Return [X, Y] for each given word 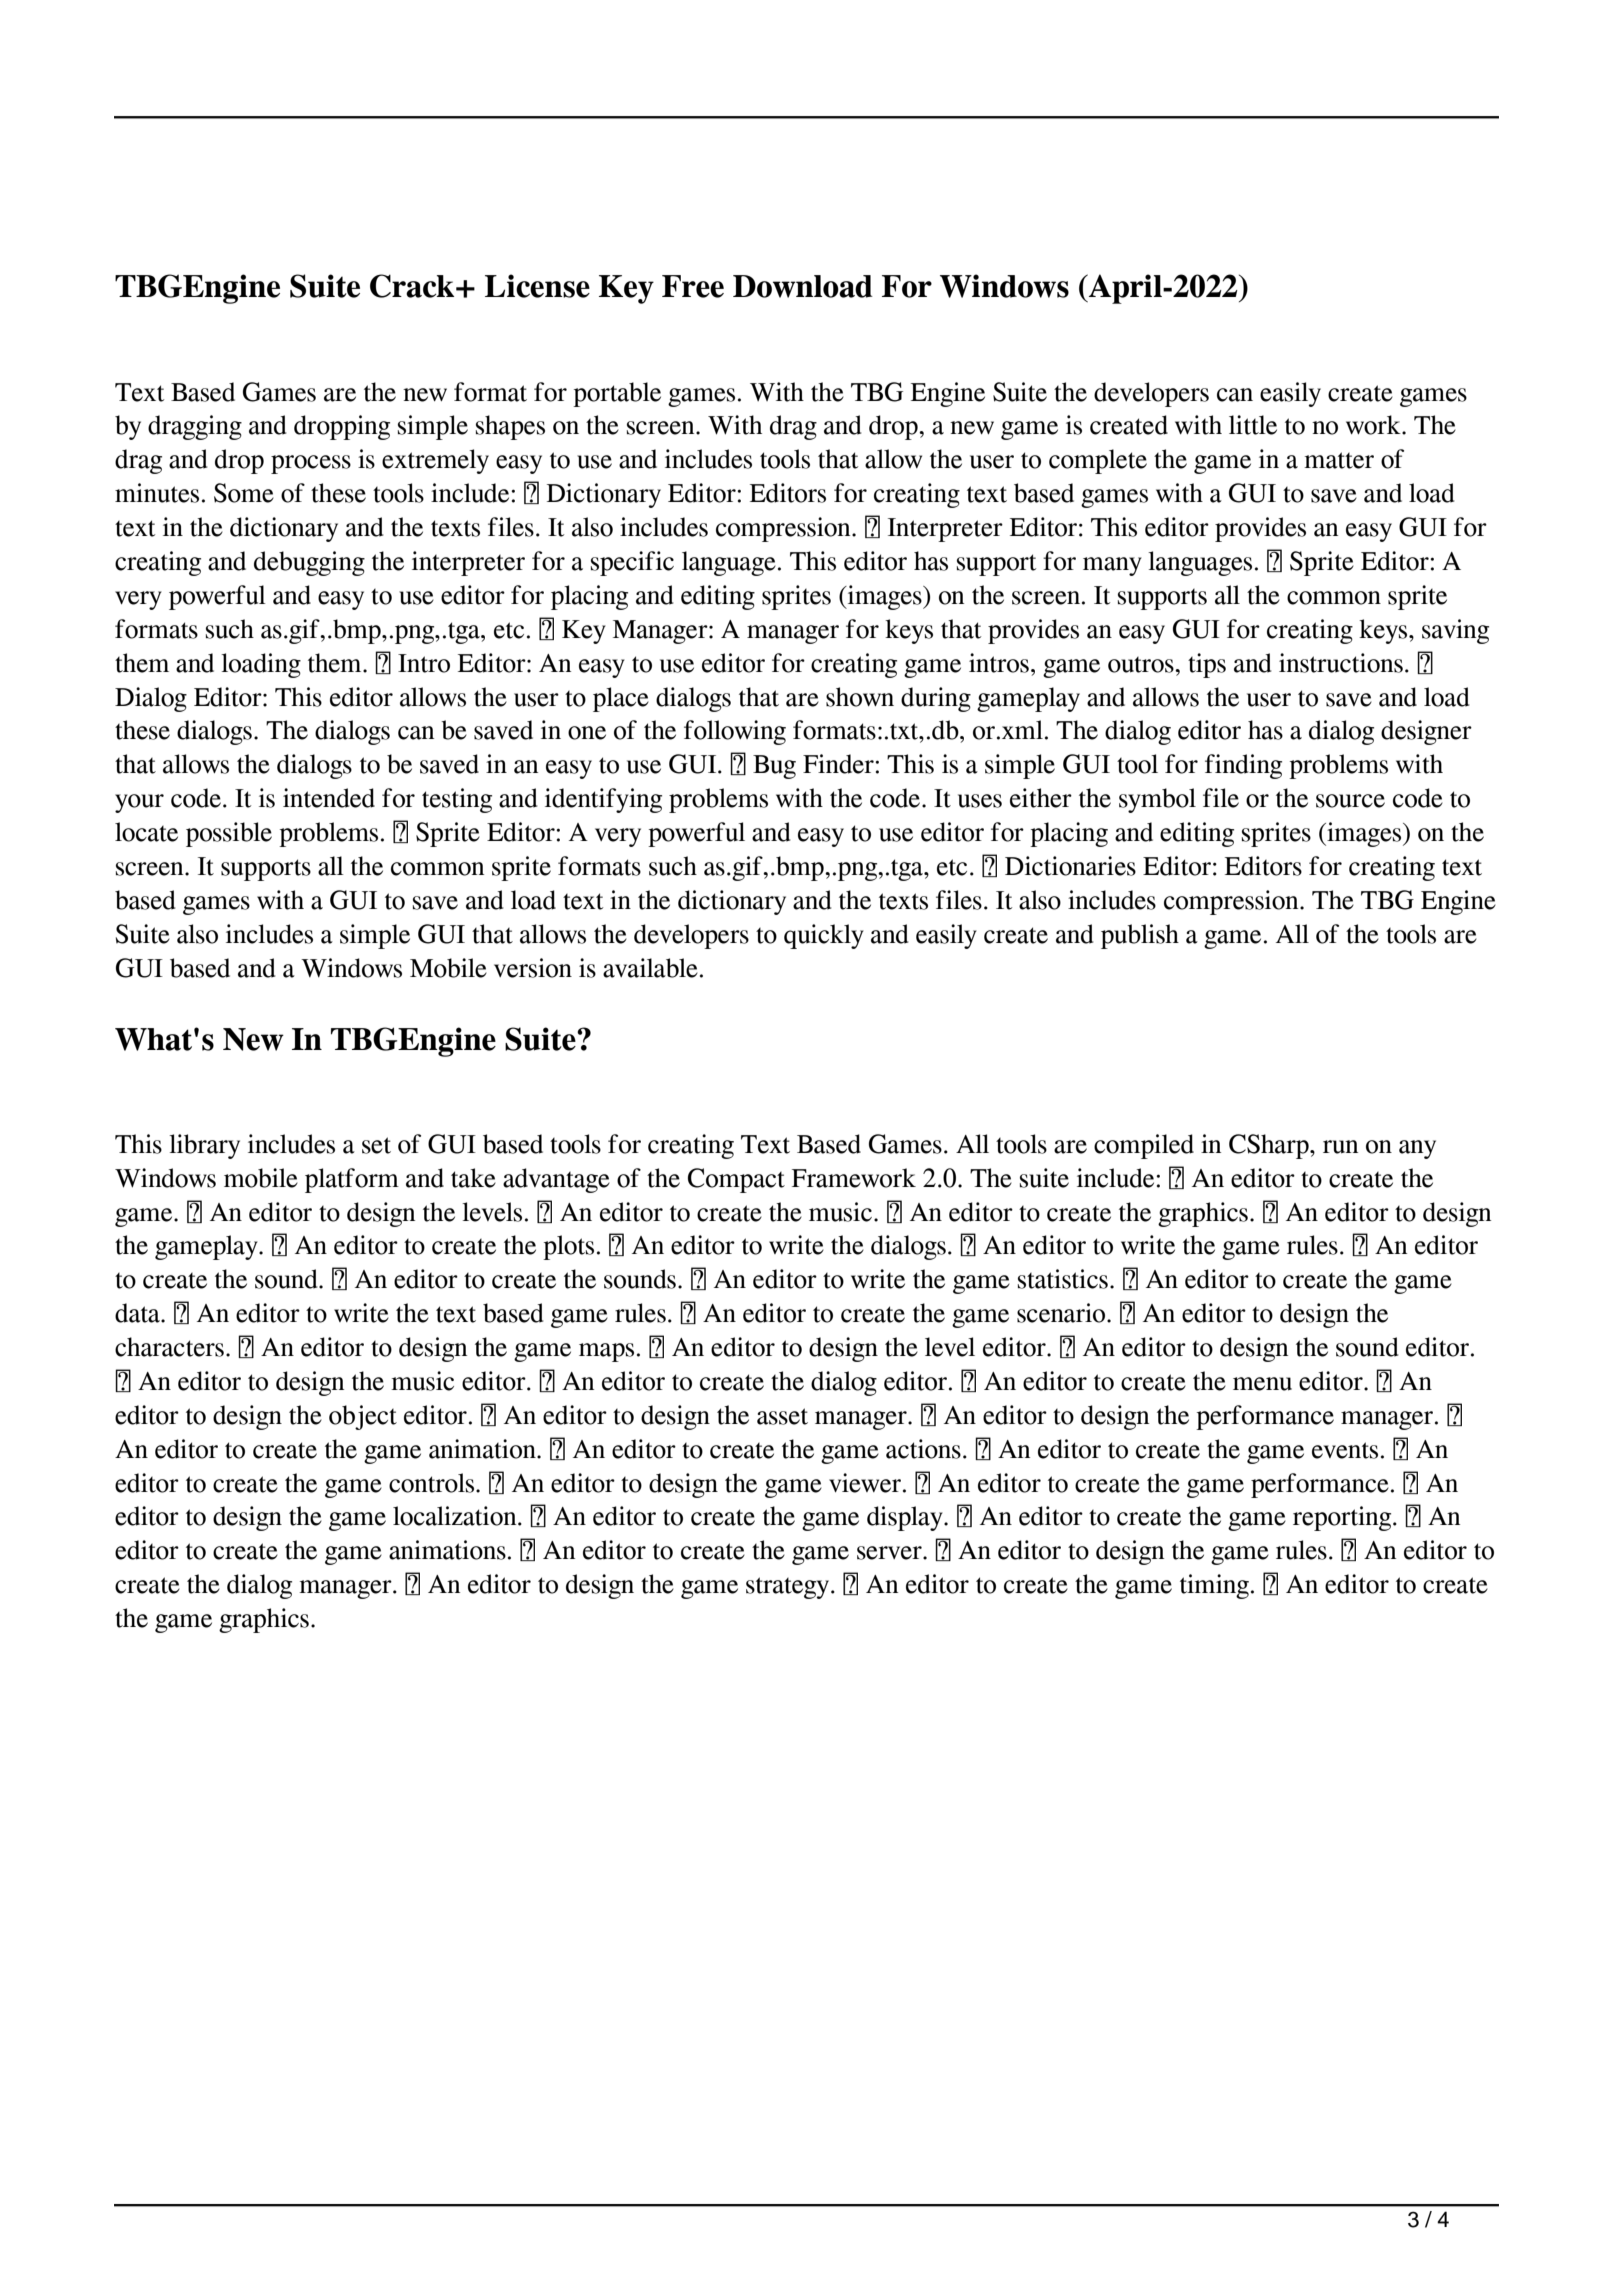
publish [1140, 936]
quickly [824, 936]
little [1253, 425]
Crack [413, 286]
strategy [789, 1588]
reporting [1343, 1518]
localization [456, 1516]
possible [229, 834]
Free [693, 286]
